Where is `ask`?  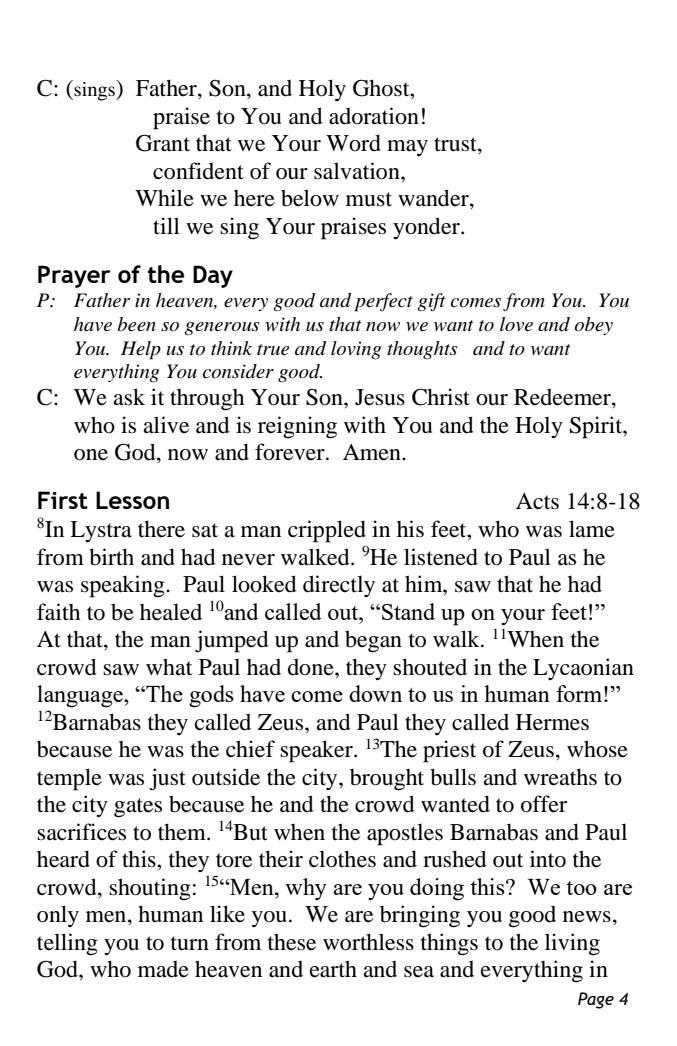
ask is located at coordinates (129, 397).
